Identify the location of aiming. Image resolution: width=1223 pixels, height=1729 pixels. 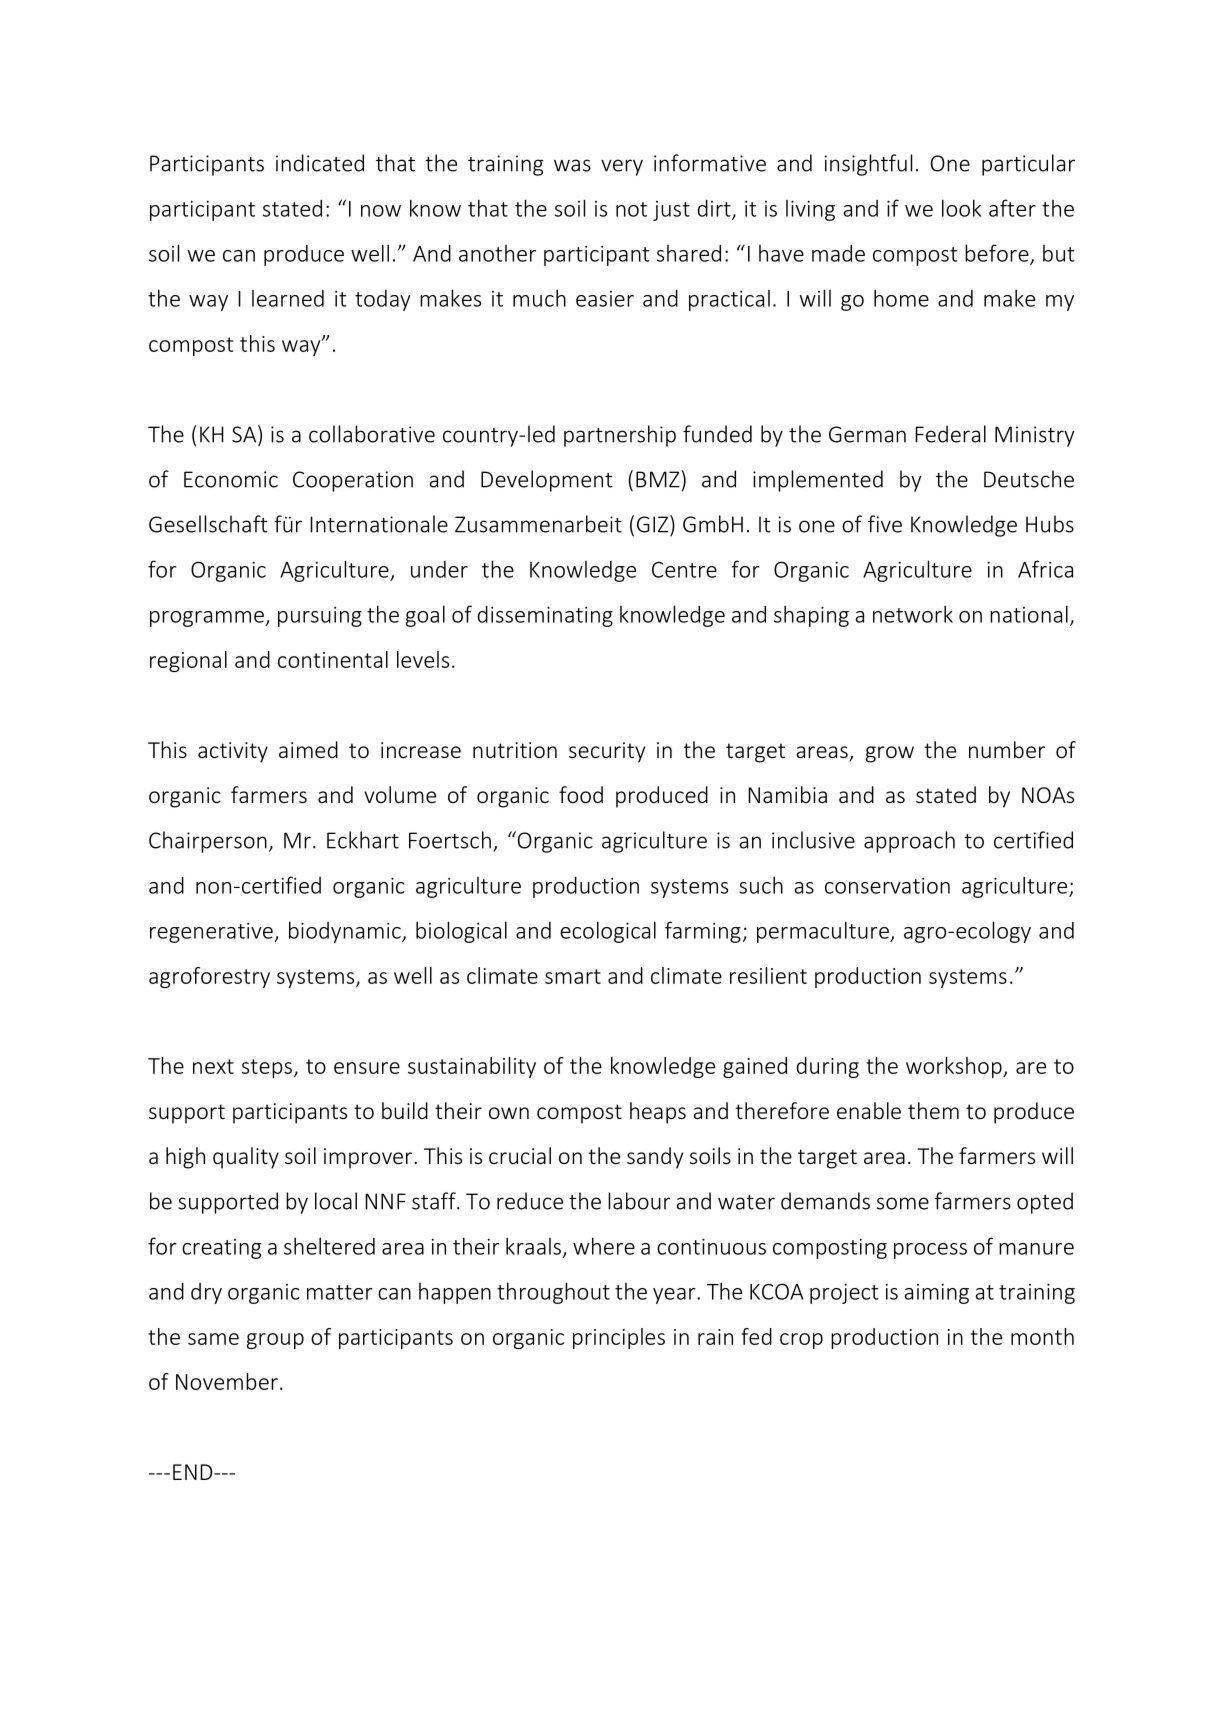
(936, 1293).
